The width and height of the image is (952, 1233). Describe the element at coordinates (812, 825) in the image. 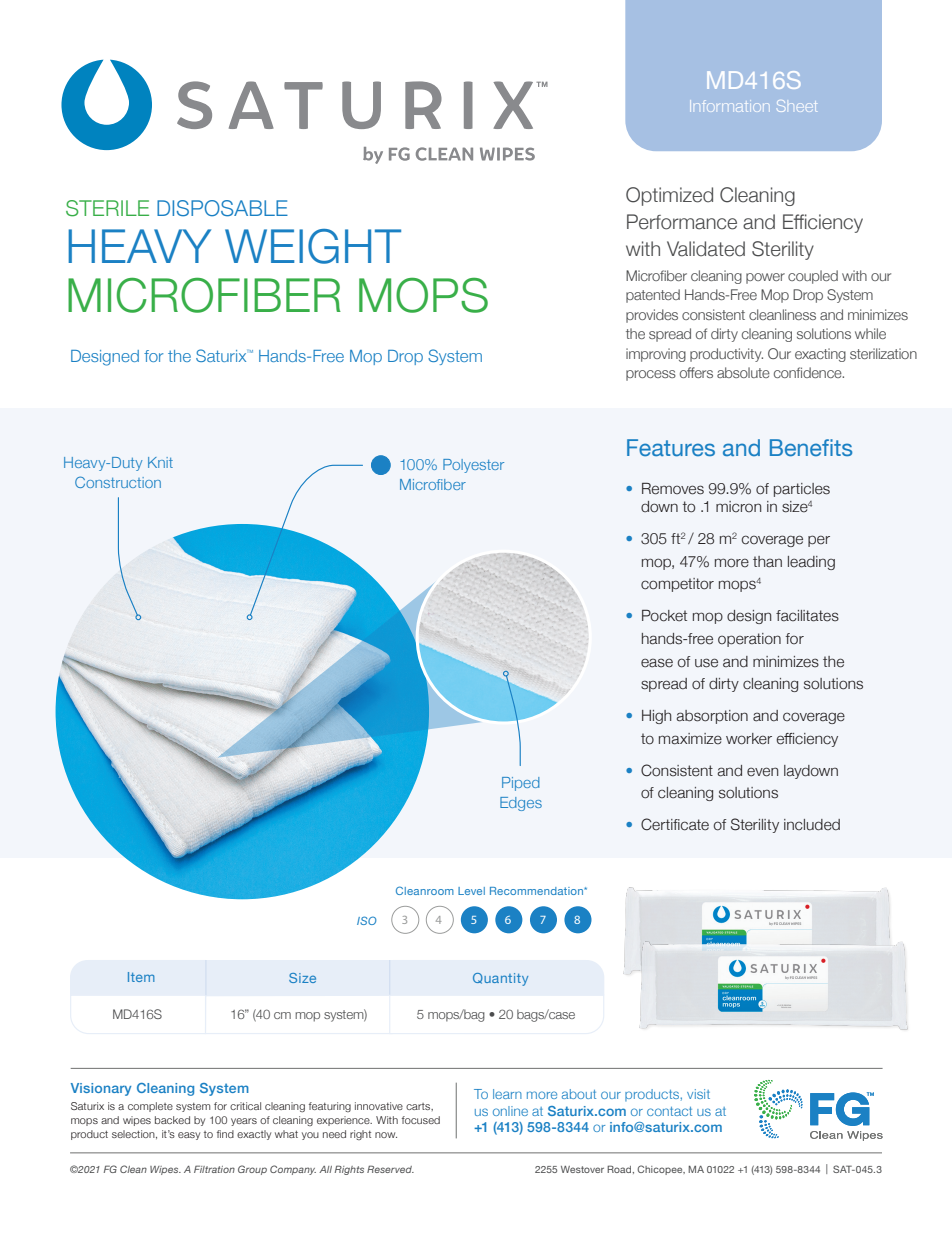

I see `included` at that location.
